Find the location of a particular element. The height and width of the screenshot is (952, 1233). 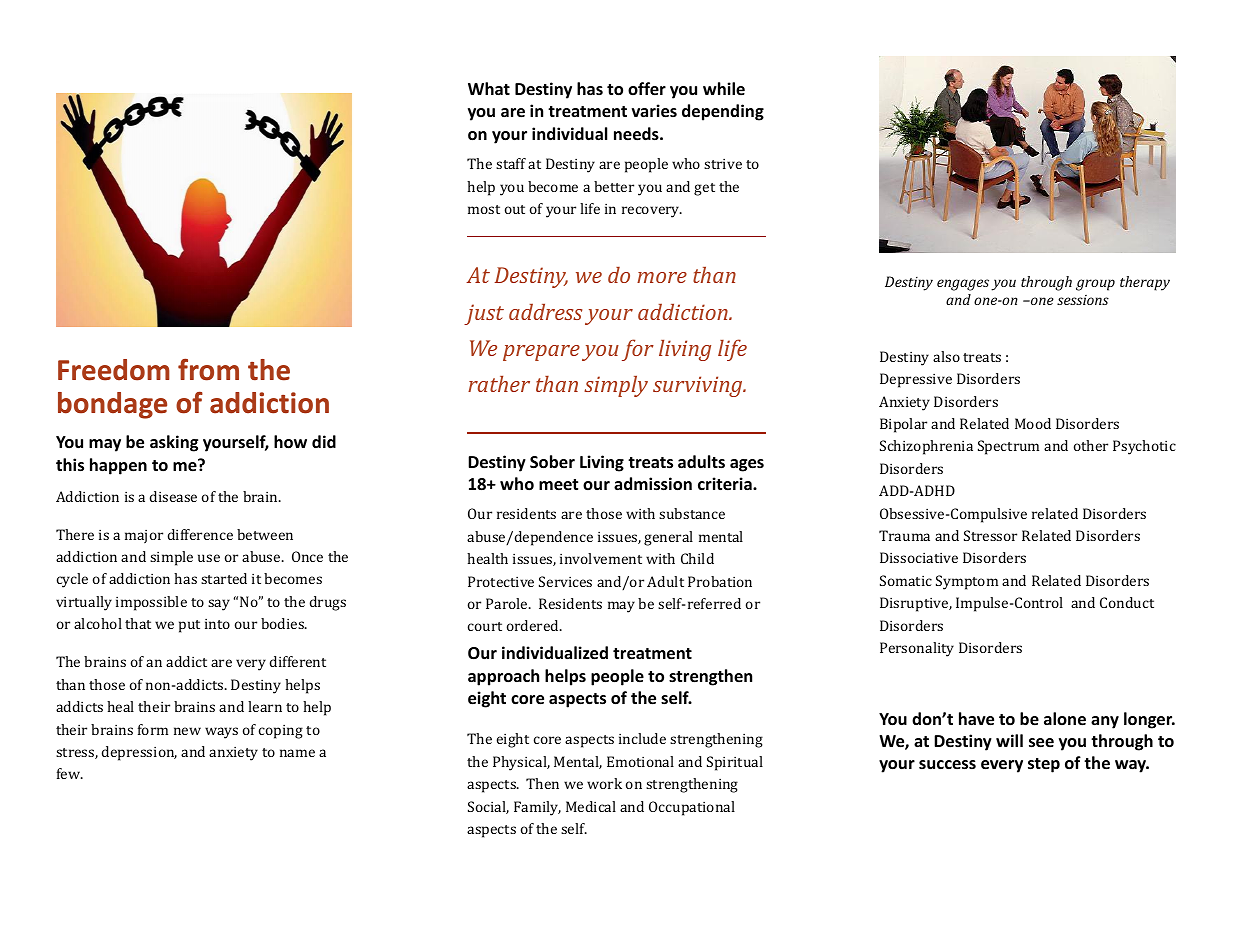

asking is located at coordinates (174, 443).
